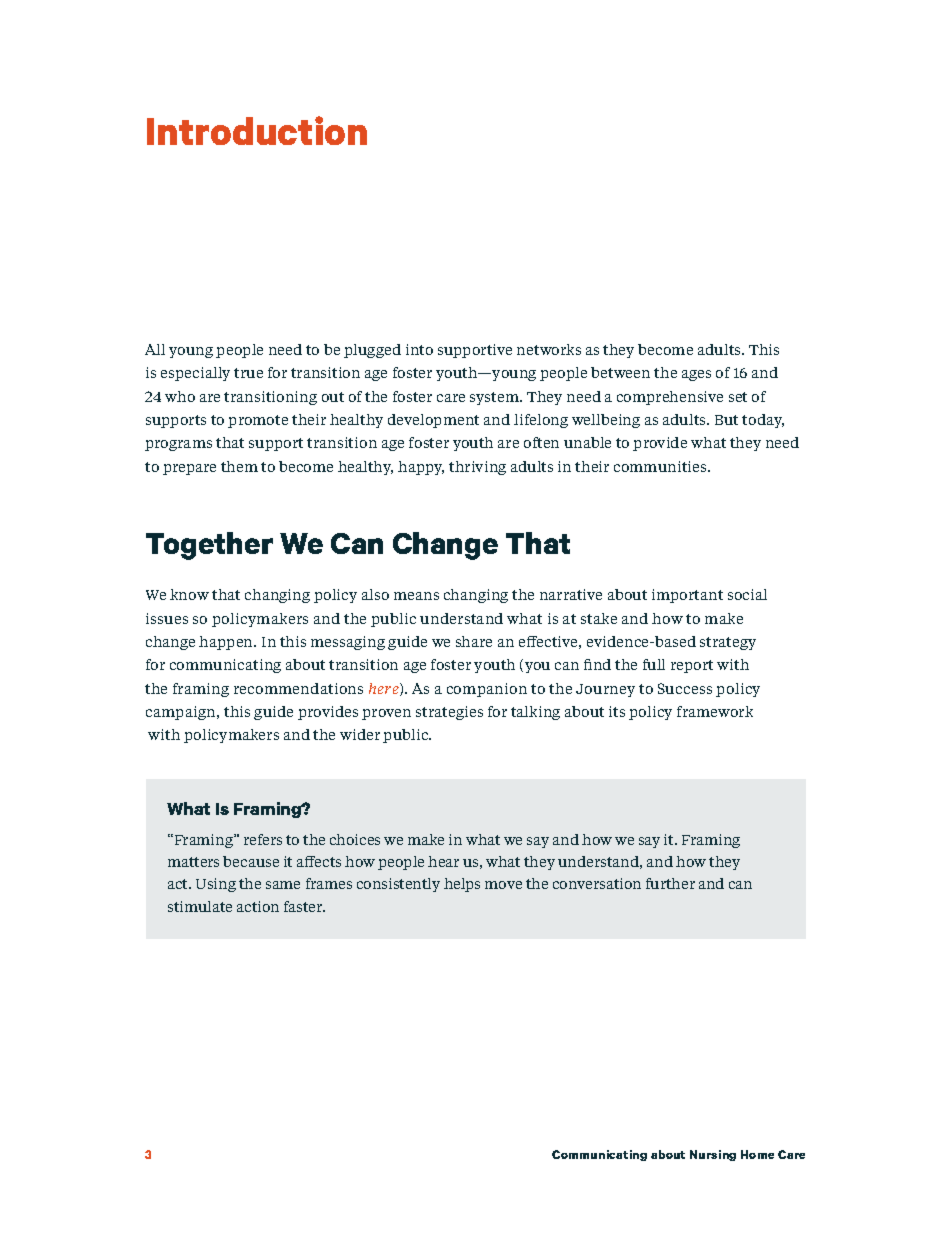  I want to click on Home, so click(757, 1154).
